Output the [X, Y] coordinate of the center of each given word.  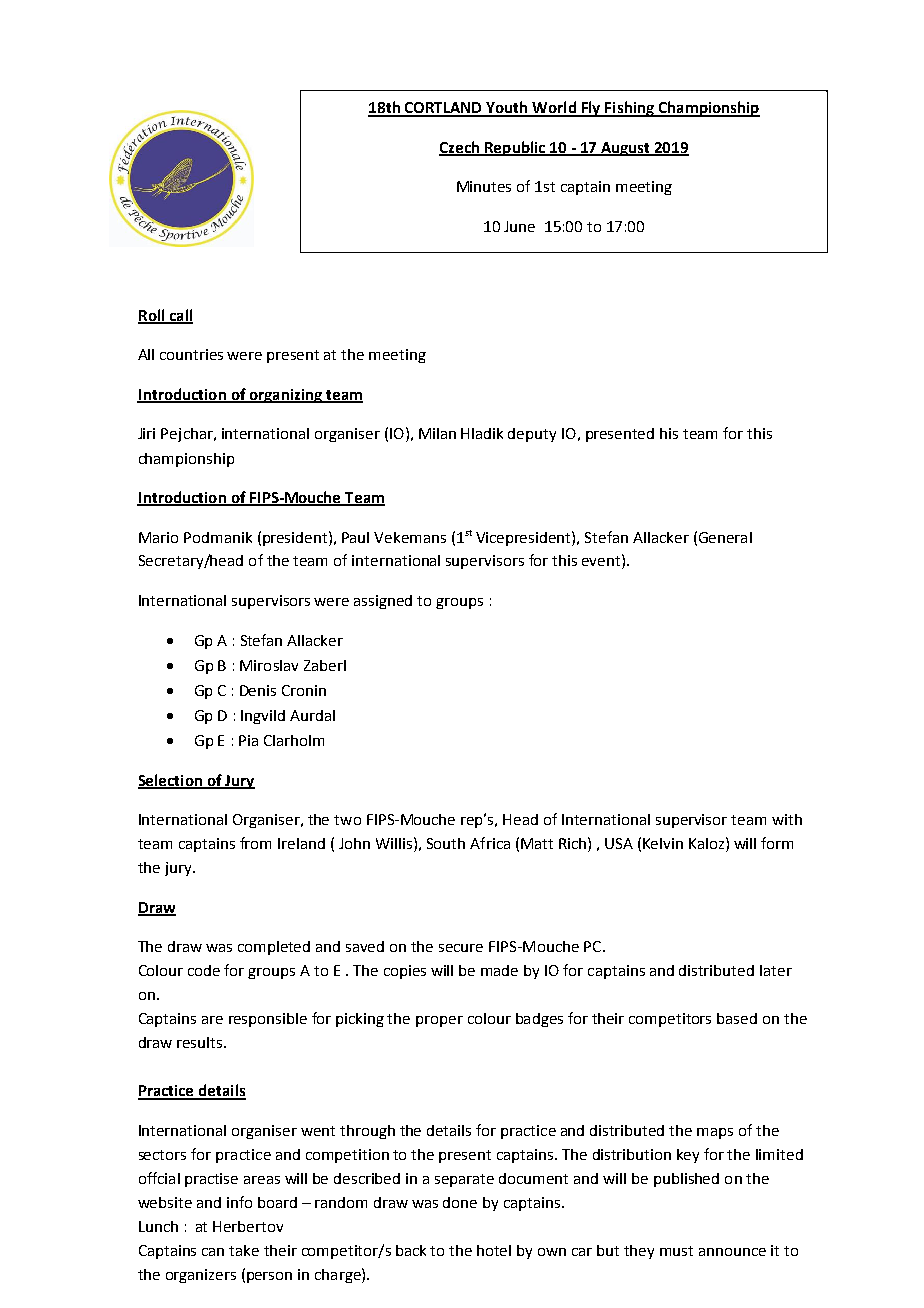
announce [732, 1252]
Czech [460, 148]
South [446, 843]
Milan [437, 433]
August [625, 149]
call [180, 316]
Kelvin [663, 843]
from [255, 843]
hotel [494, 1250]
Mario [158, 537]
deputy [532, 435]
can [213, 1252]
